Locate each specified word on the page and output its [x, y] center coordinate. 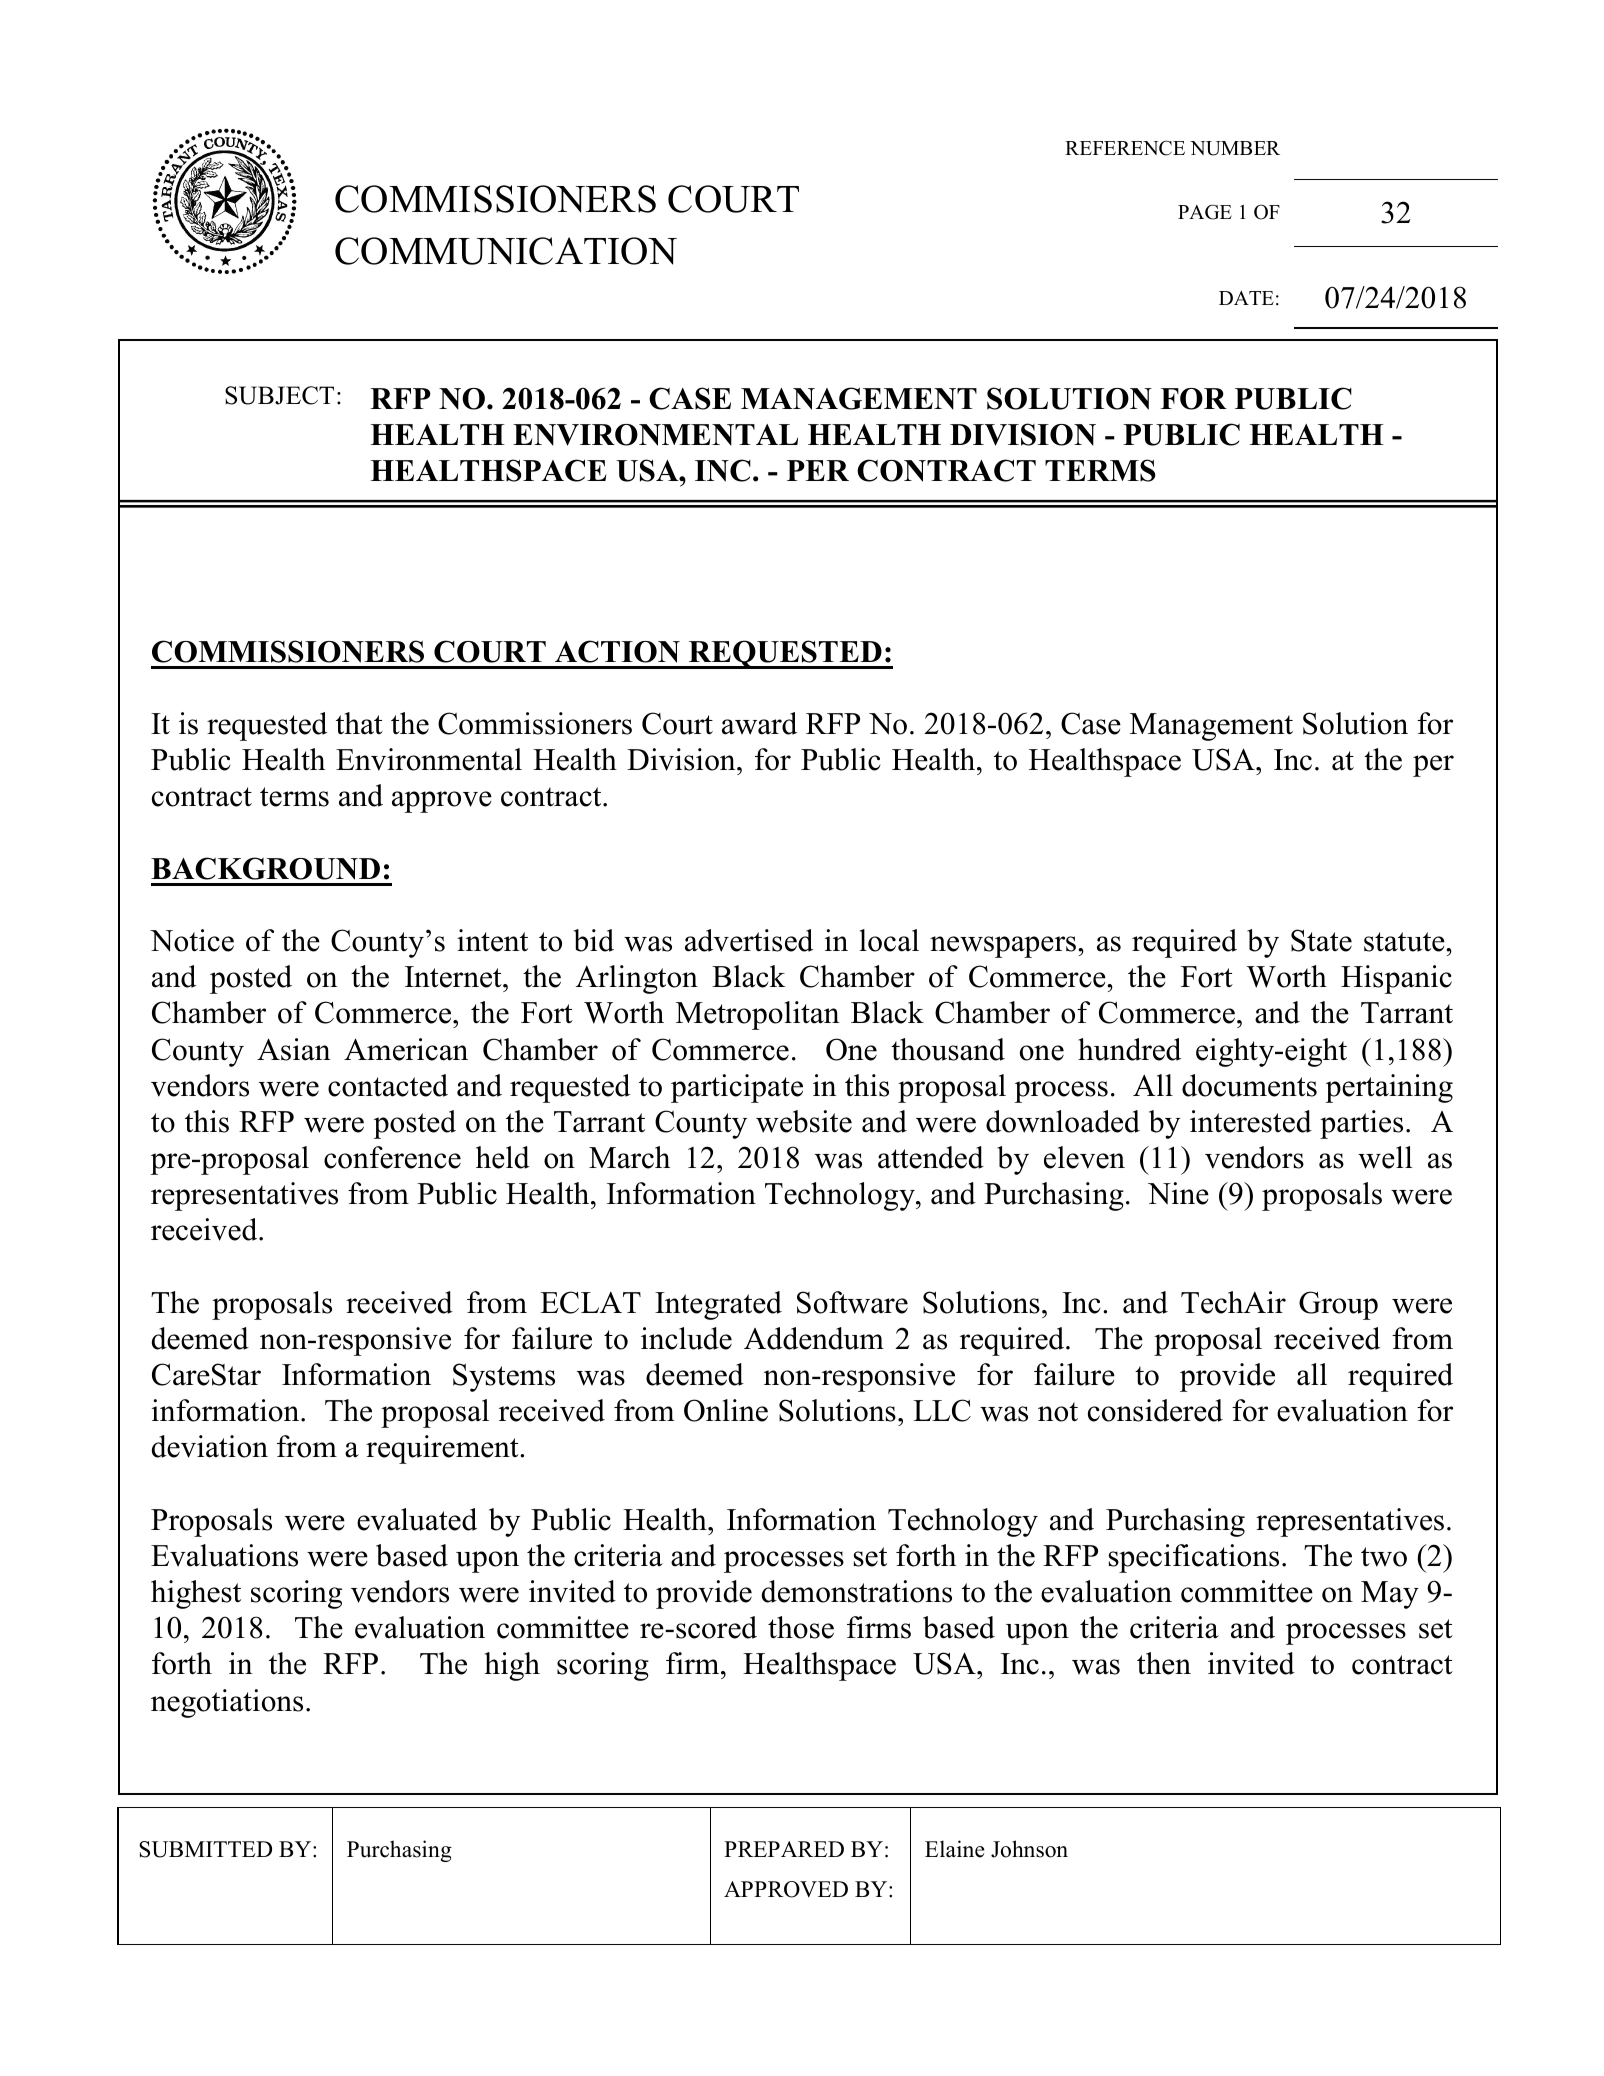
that [359, 723]
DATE [1246, 298]
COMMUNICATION [506, 251]
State [1321, 940]
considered [1155, 1410]
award [759, 723]
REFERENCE [1125, 148]
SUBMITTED [205, 1849]
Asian [293, 1049]
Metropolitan [757, 1015]
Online [726, 1410]
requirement [443, 1449]
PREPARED [784, 1849]
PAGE [1205, 212]
